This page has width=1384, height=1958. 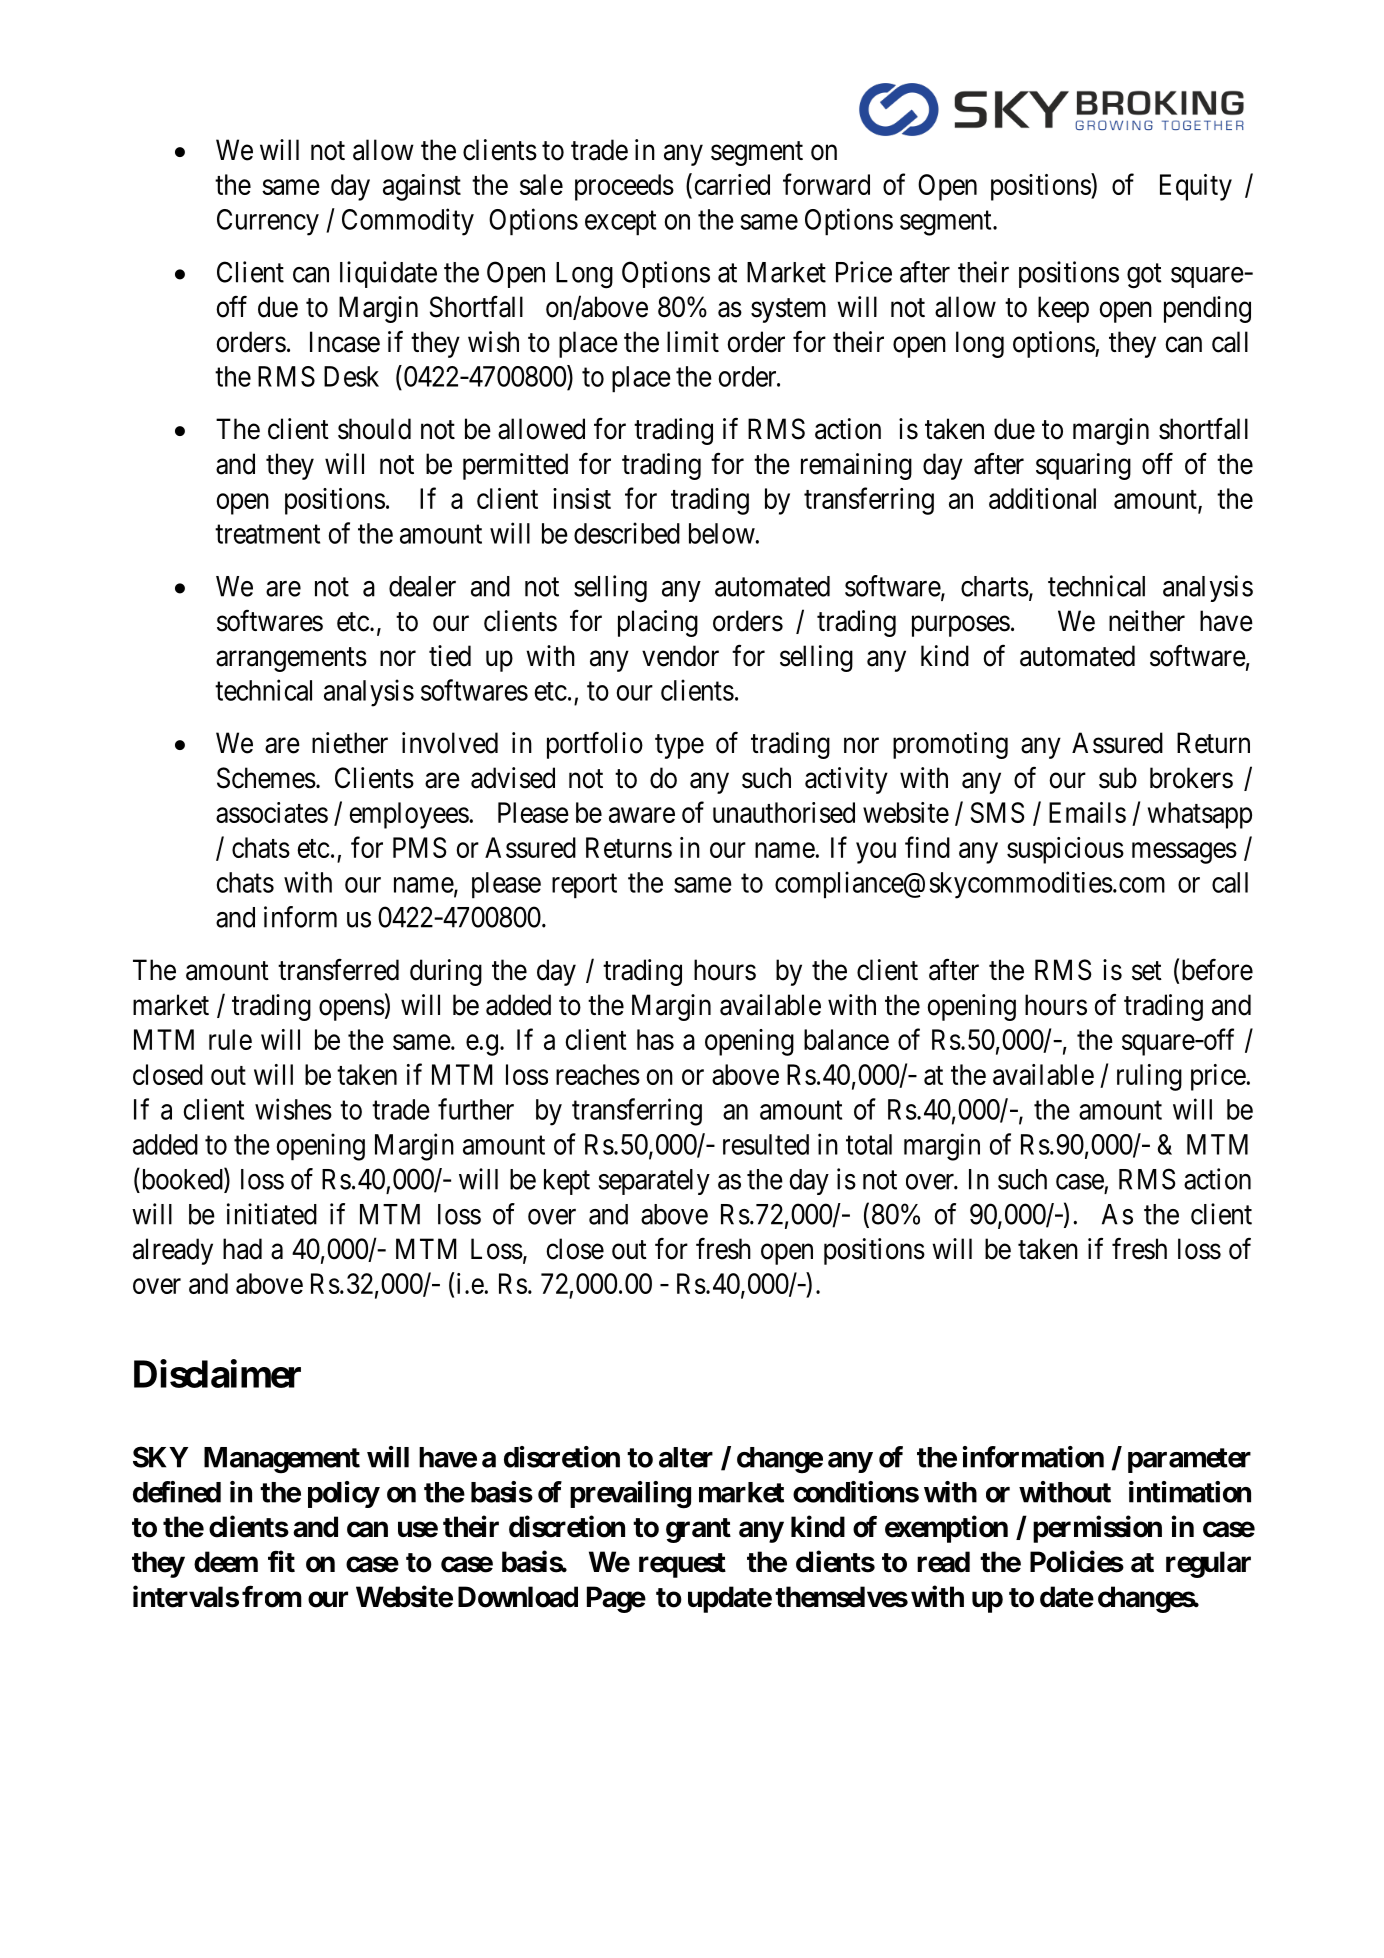 I want to click on transferred, so click(x=338, y=969).
